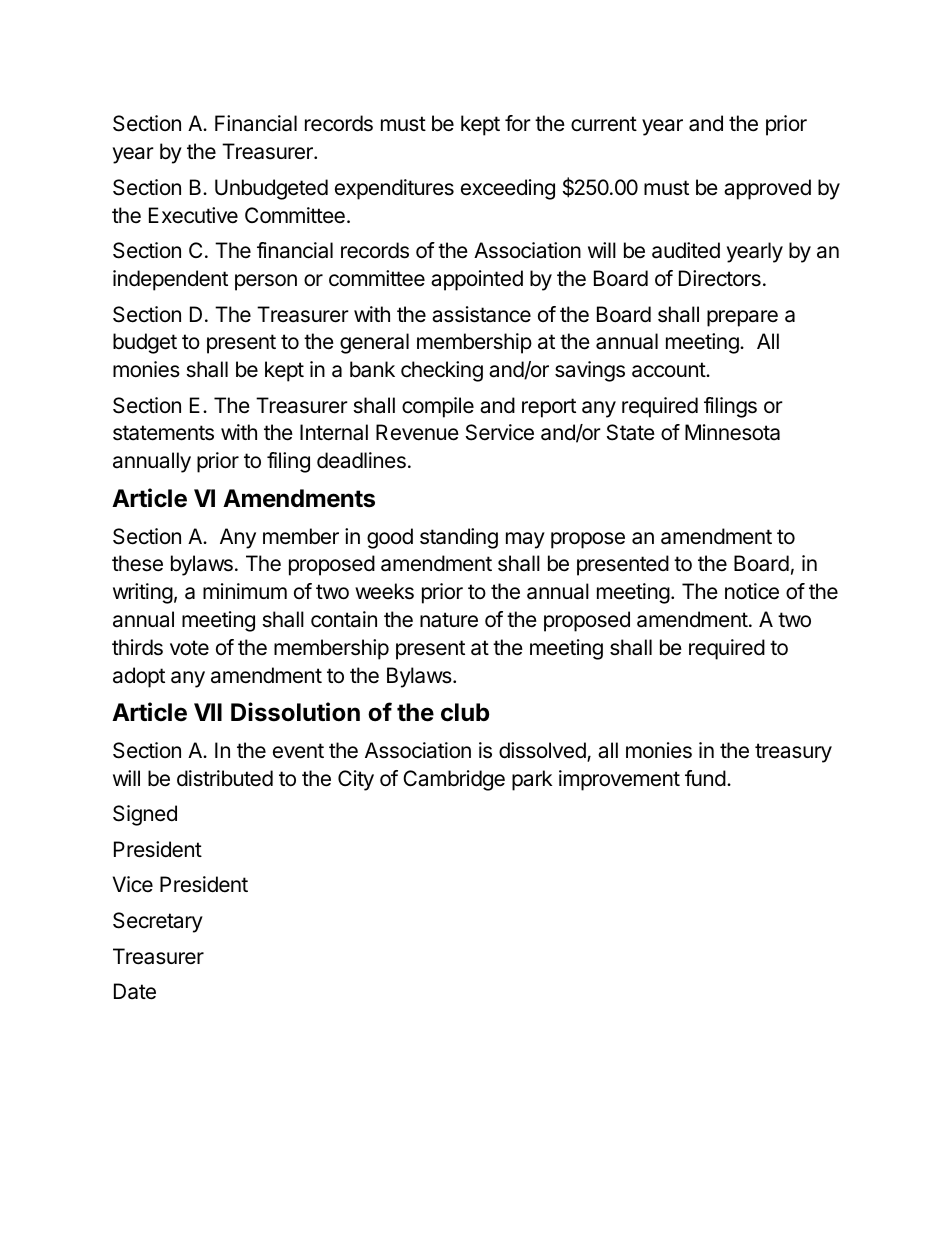  What do you see at coordinates (752, 591) in the image?
I see `notice` at bounding box center [752, 591].
